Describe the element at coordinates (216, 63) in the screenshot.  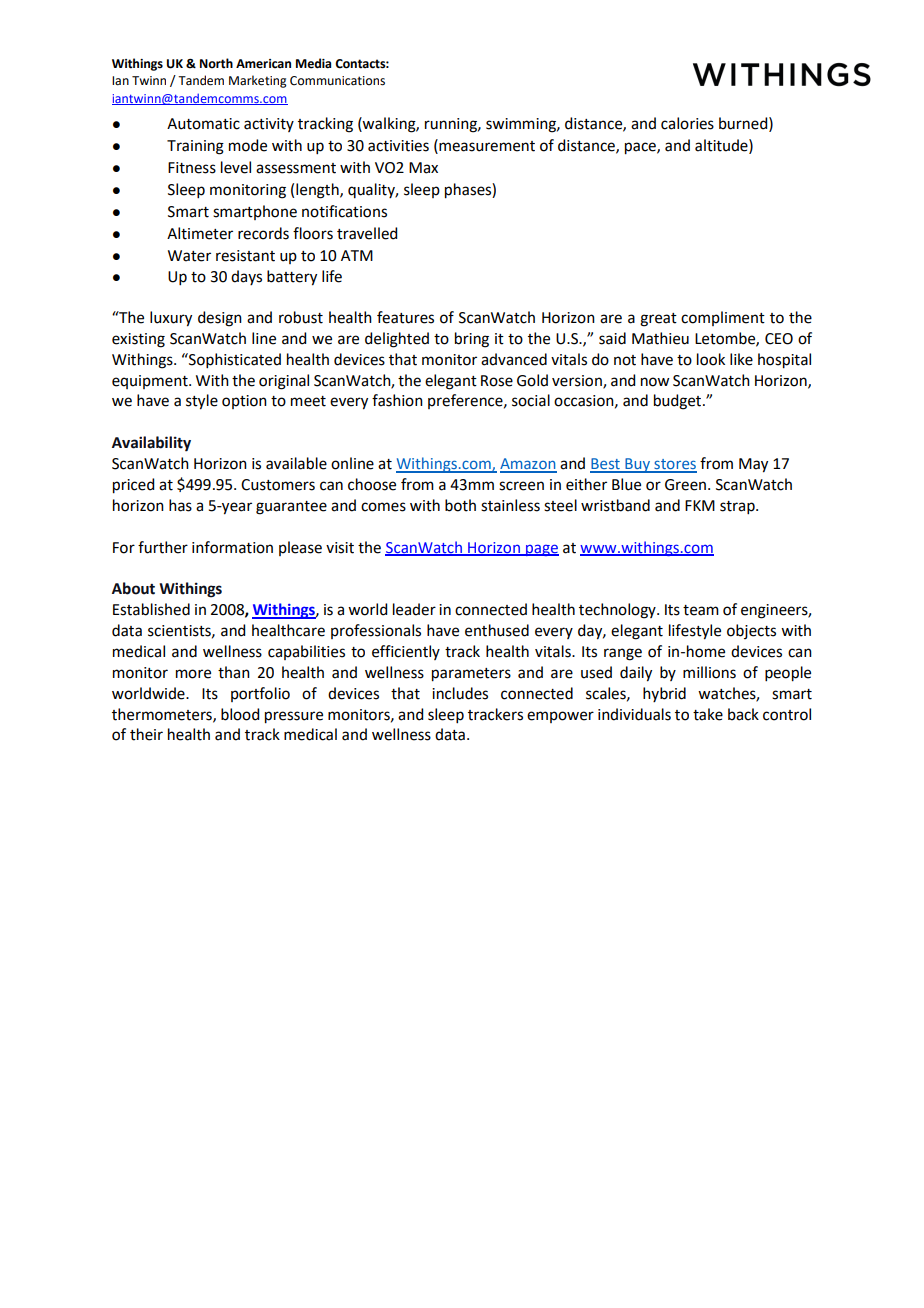
I see `North` at that location.
